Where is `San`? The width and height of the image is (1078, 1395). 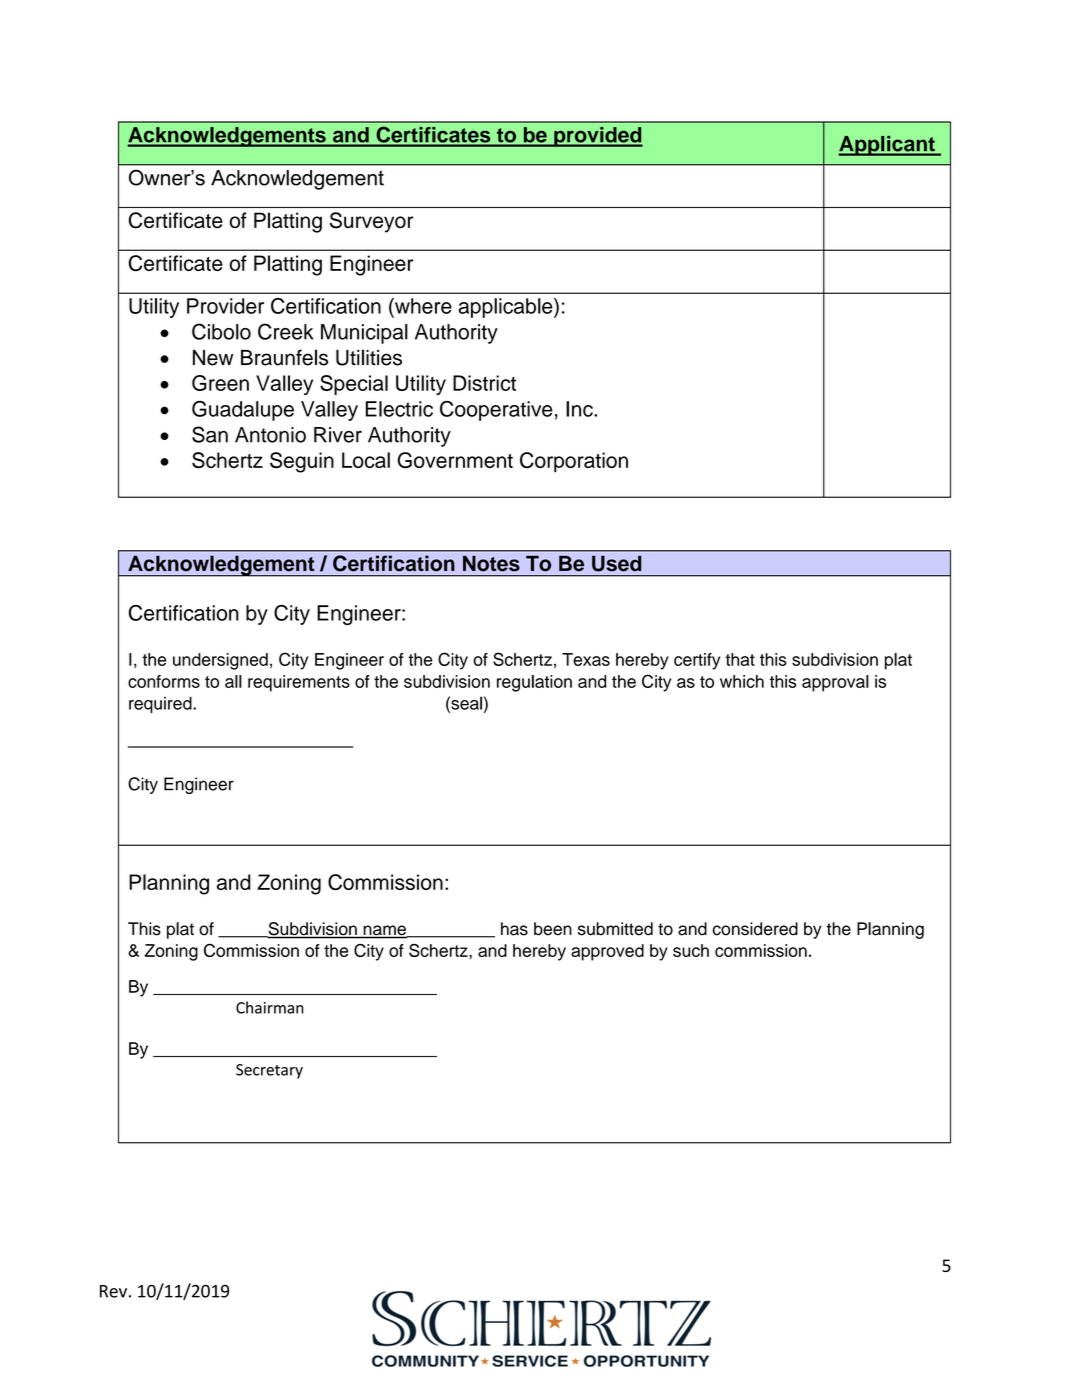
San is located at coordinates (210, 434).
